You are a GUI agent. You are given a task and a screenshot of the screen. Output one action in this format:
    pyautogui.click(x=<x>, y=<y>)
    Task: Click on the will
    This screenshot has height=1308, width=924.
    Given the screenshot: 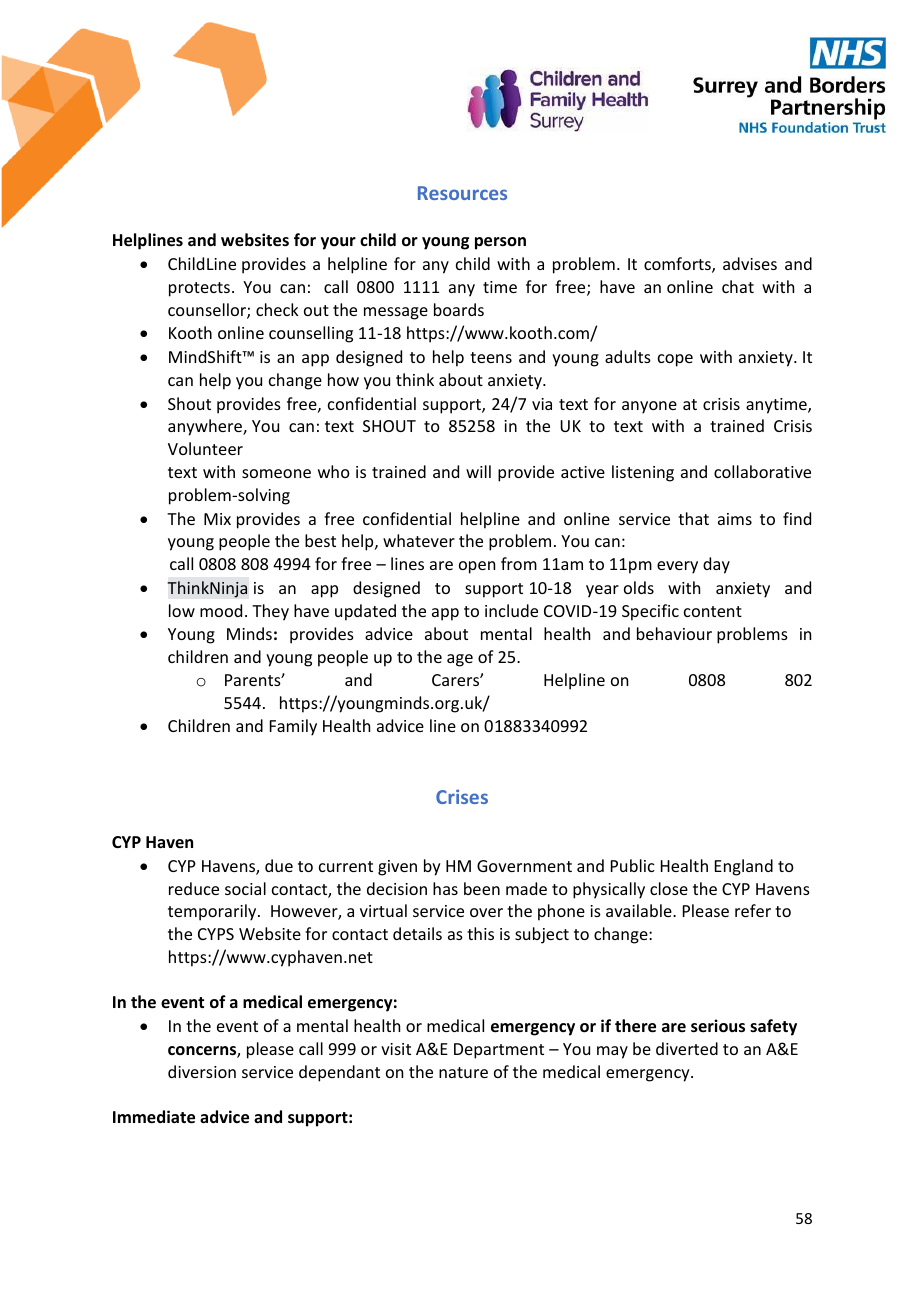 What is the action you would take?
    pyautogui.click(x=478, y=471)
